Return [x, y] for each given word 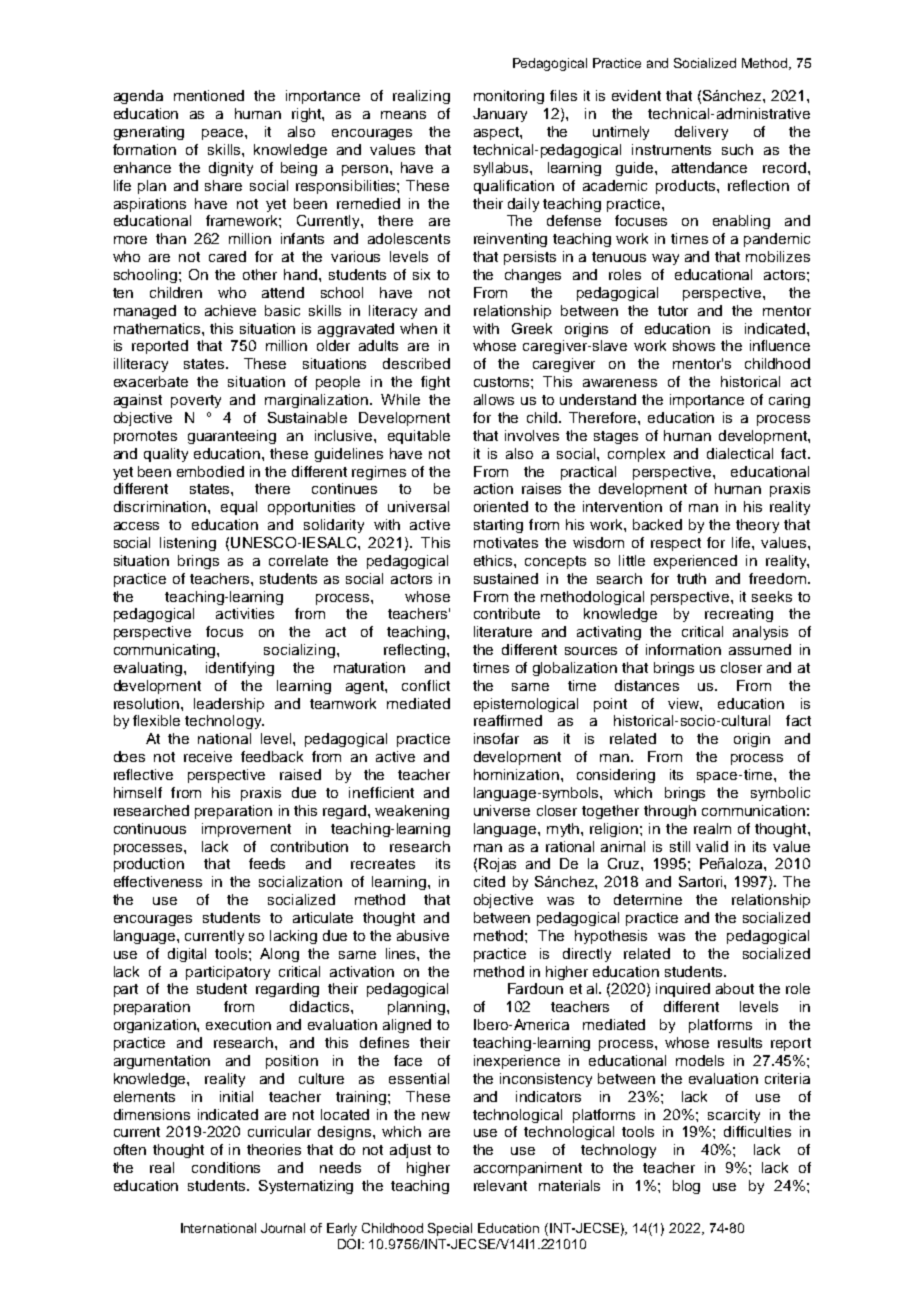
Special [450, 1229]
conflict [426, 685]
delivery [701, 133]
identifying [240, 669]
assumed [760, 649]
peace [224, 134]
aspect [497, 133]
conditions [226, 1167]
